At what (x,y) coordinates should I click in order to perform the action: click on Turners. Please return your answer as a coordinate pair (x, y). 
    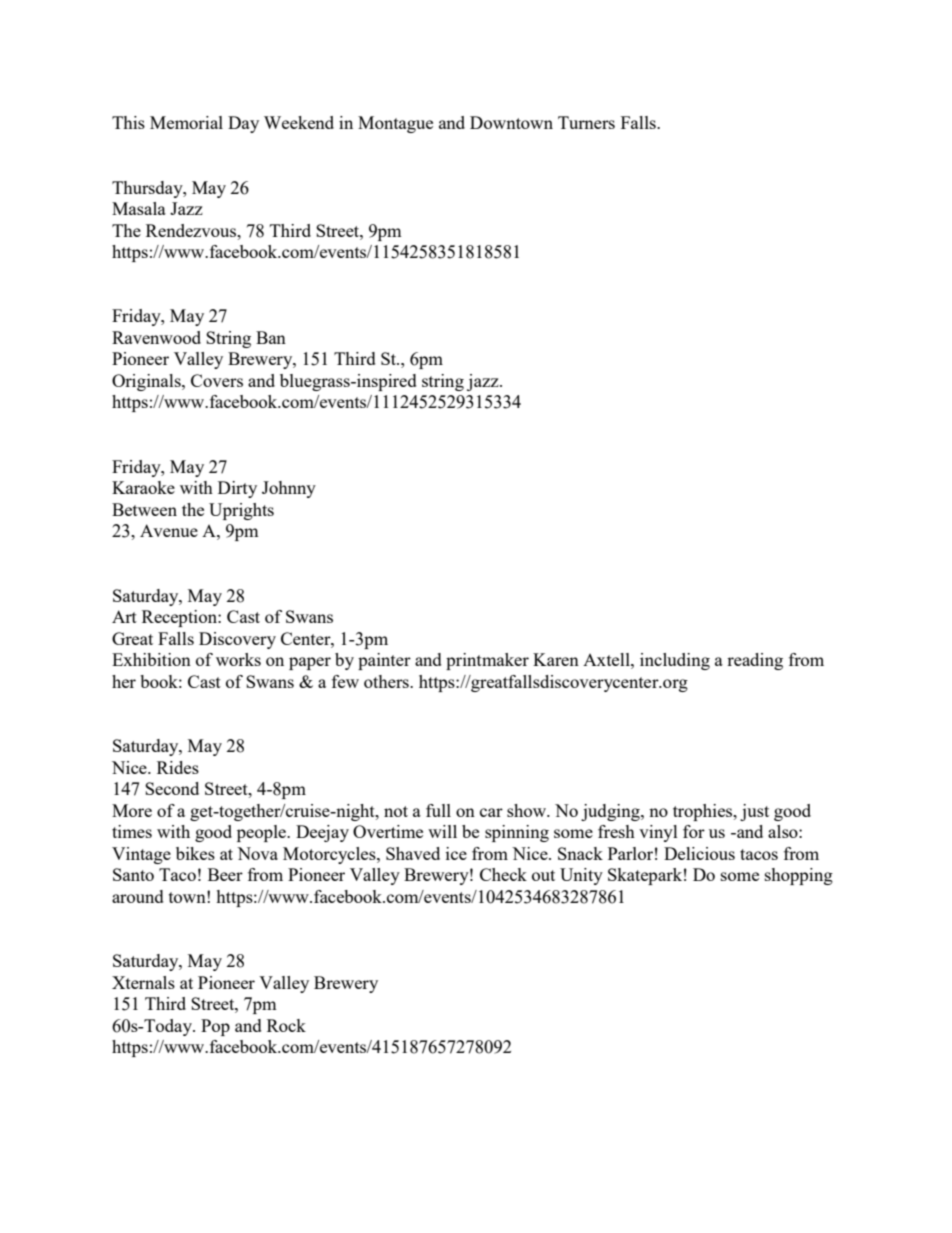
    Looking at the image, I should click on (586, 122).
